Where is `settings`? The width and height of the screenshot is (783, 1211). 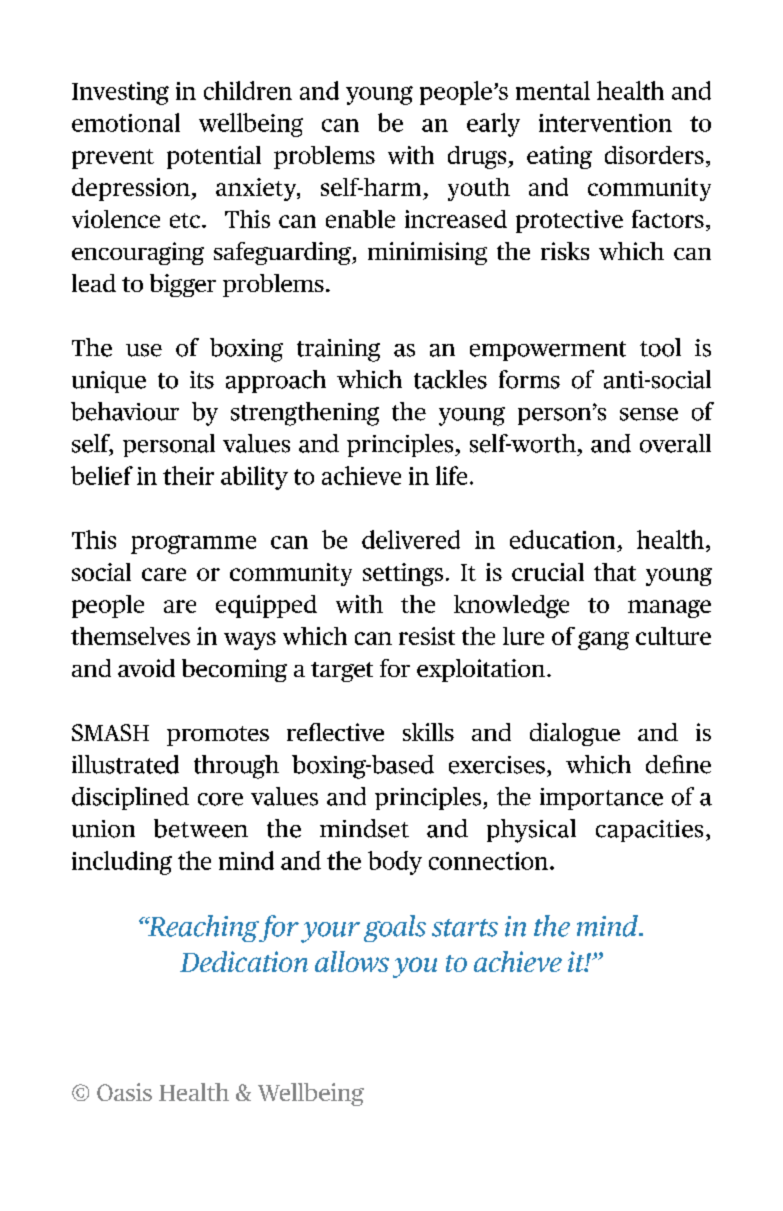 settings is located at coordinates (403, 574).
